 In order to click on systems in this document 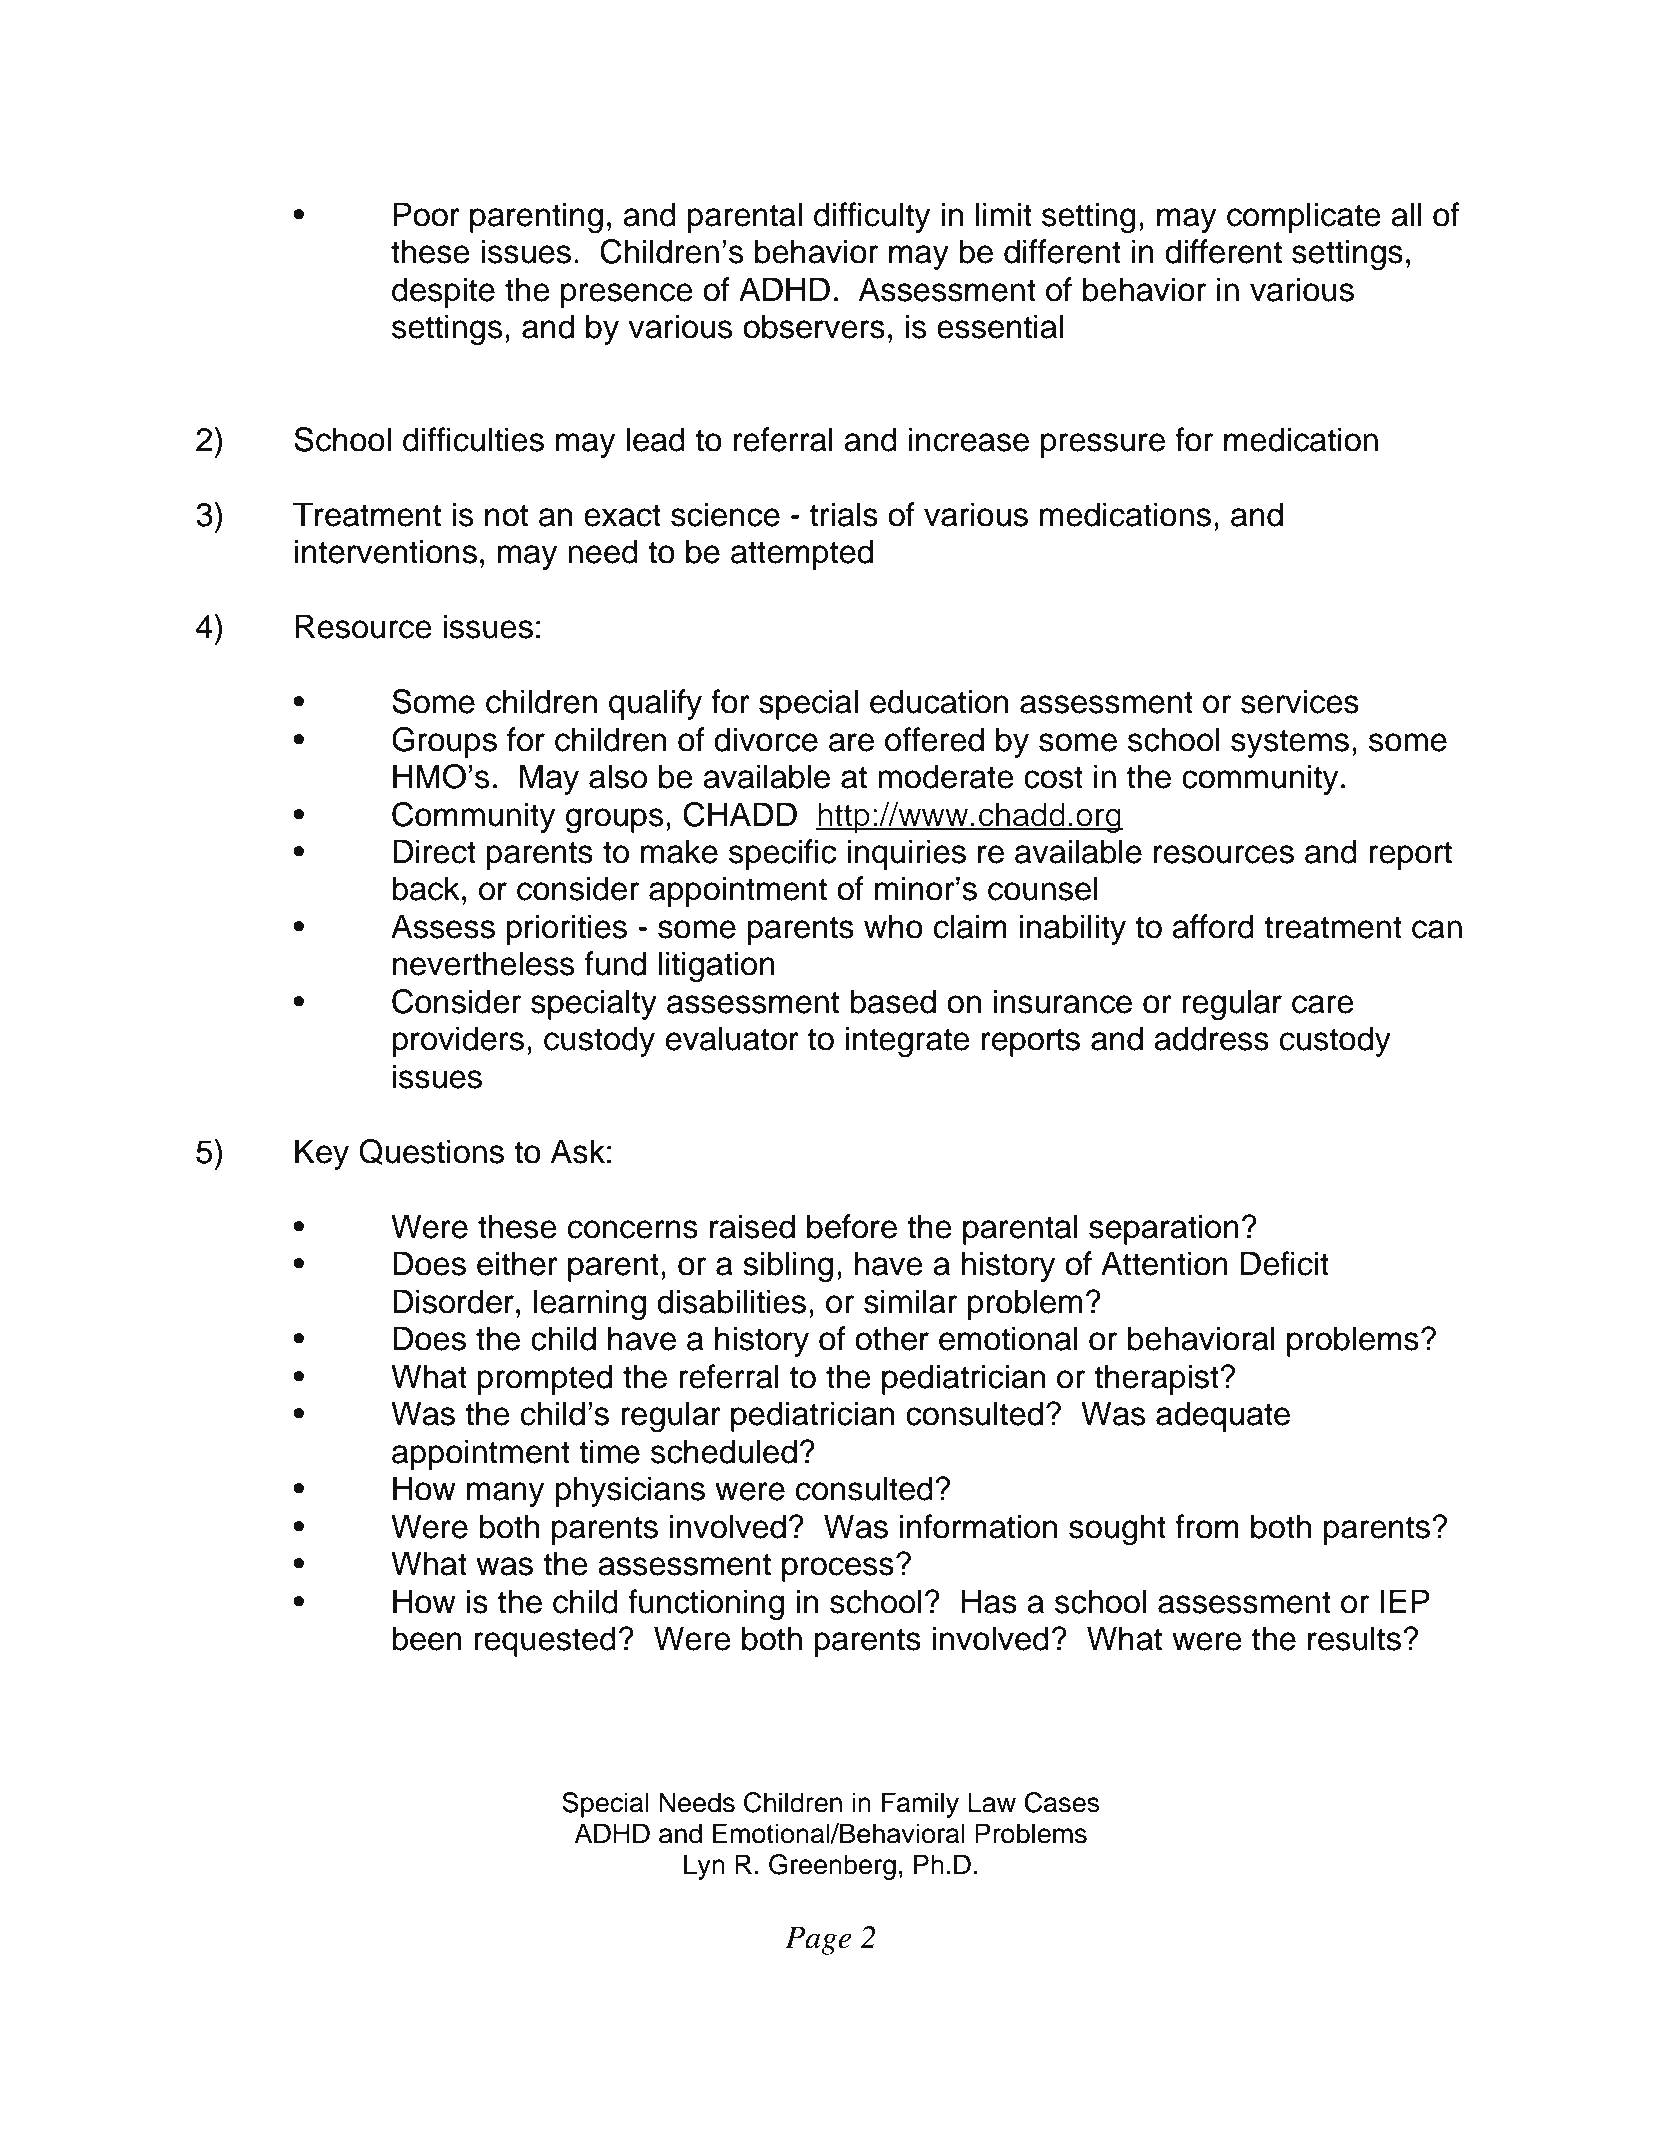, I will do `click(1290, 743)`.
